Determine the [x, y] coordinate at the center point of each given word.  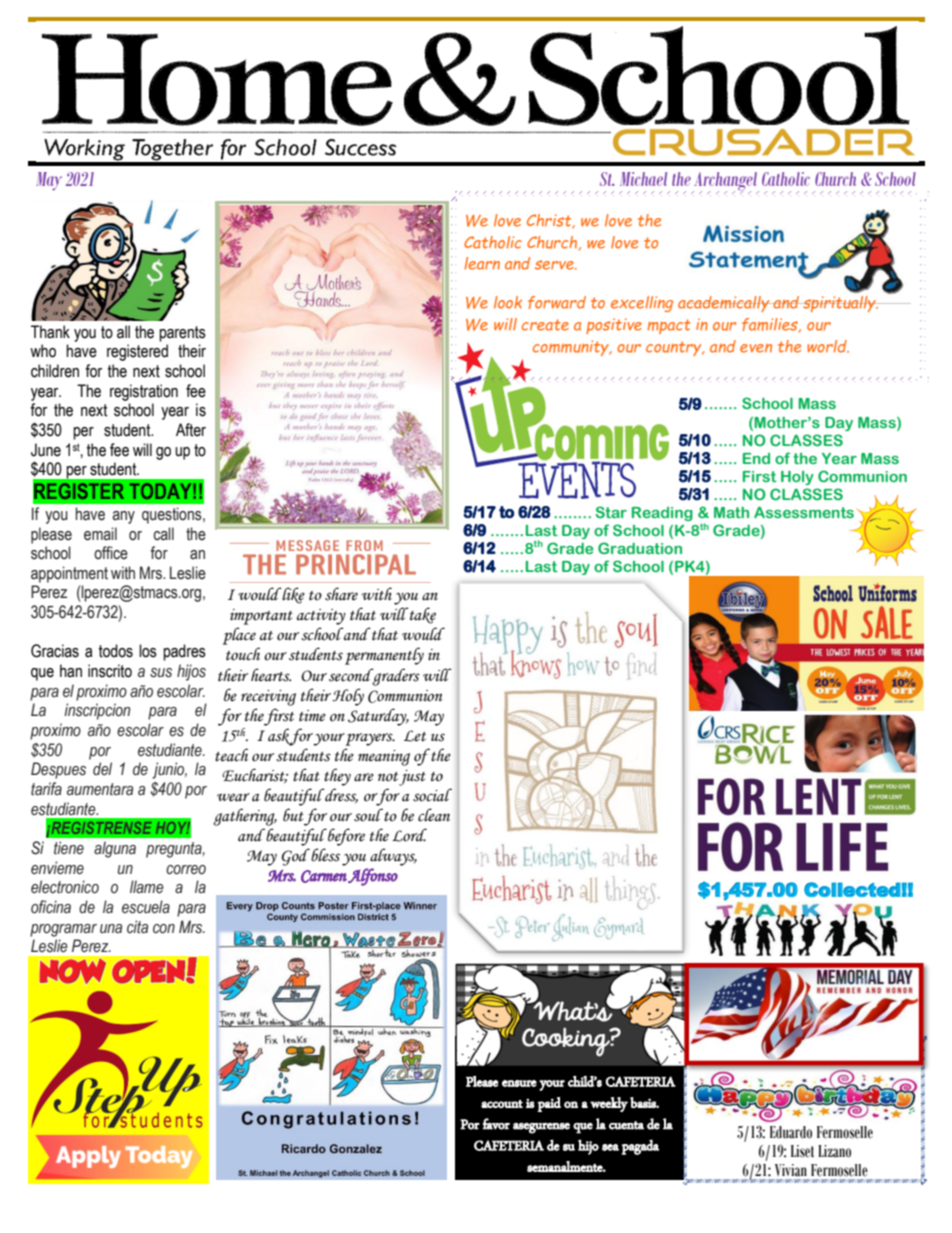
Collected [852, 889]
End [756, 458]
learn [482, 263]
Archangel [725, 182]
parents [182, 334]
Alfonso [373, 877]
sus [161, 673]
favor [496, 1124]
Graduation [640, 548]
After [191, 430]
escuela [146, 907]
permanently [384, 656]
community [572, 348]
